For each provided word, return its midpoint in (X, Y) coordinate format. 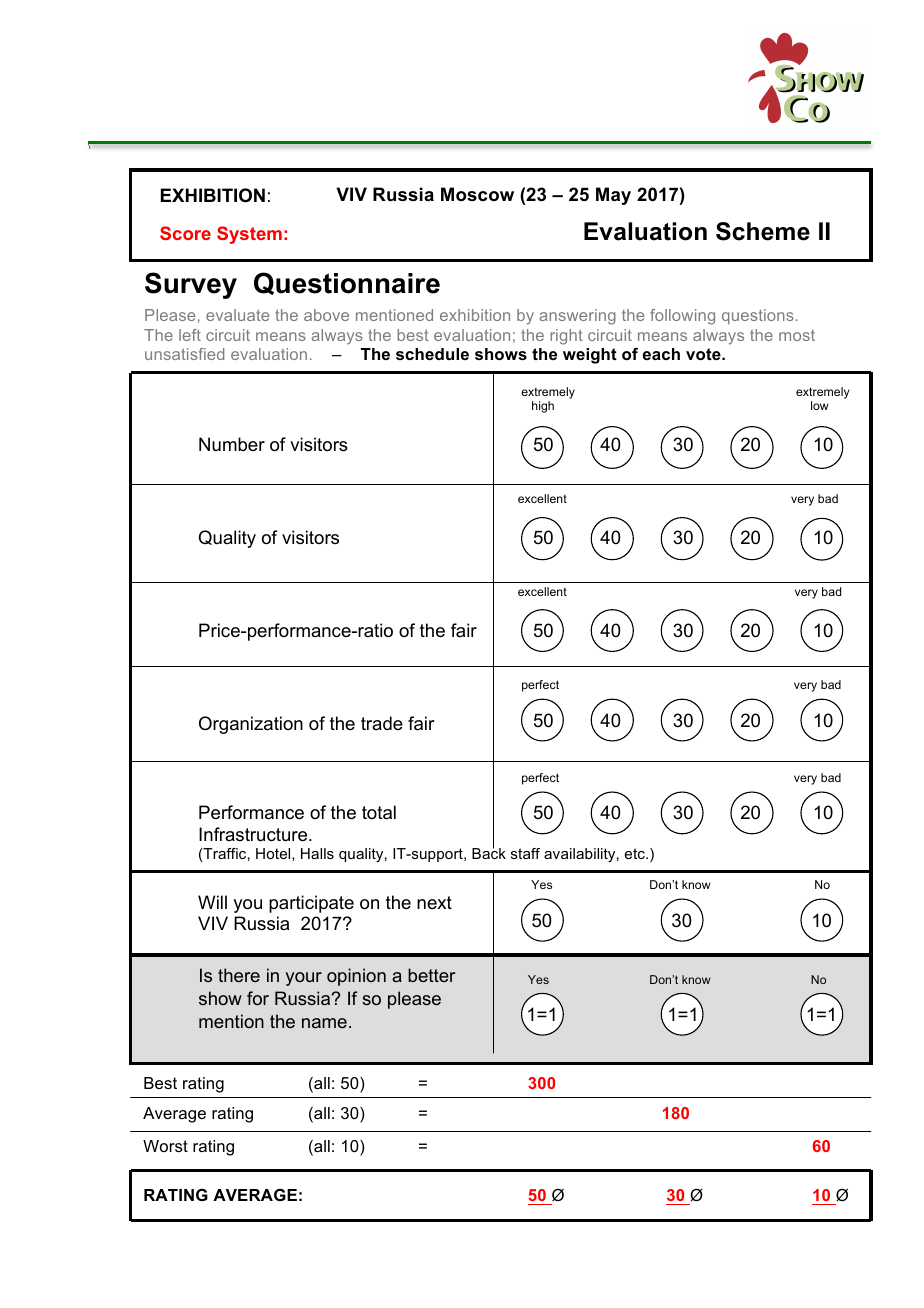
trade (382, 723)
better (431, 975)
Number (232, 444)
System (249, 235)
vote (704, 354)
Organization (251, 725)
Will (212, 902)
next (434, 902)
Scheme (763, 231)
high (543, 407)
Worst (165, 1146)
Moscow (477, 194)
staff (525, 853)
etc (636, 853)
